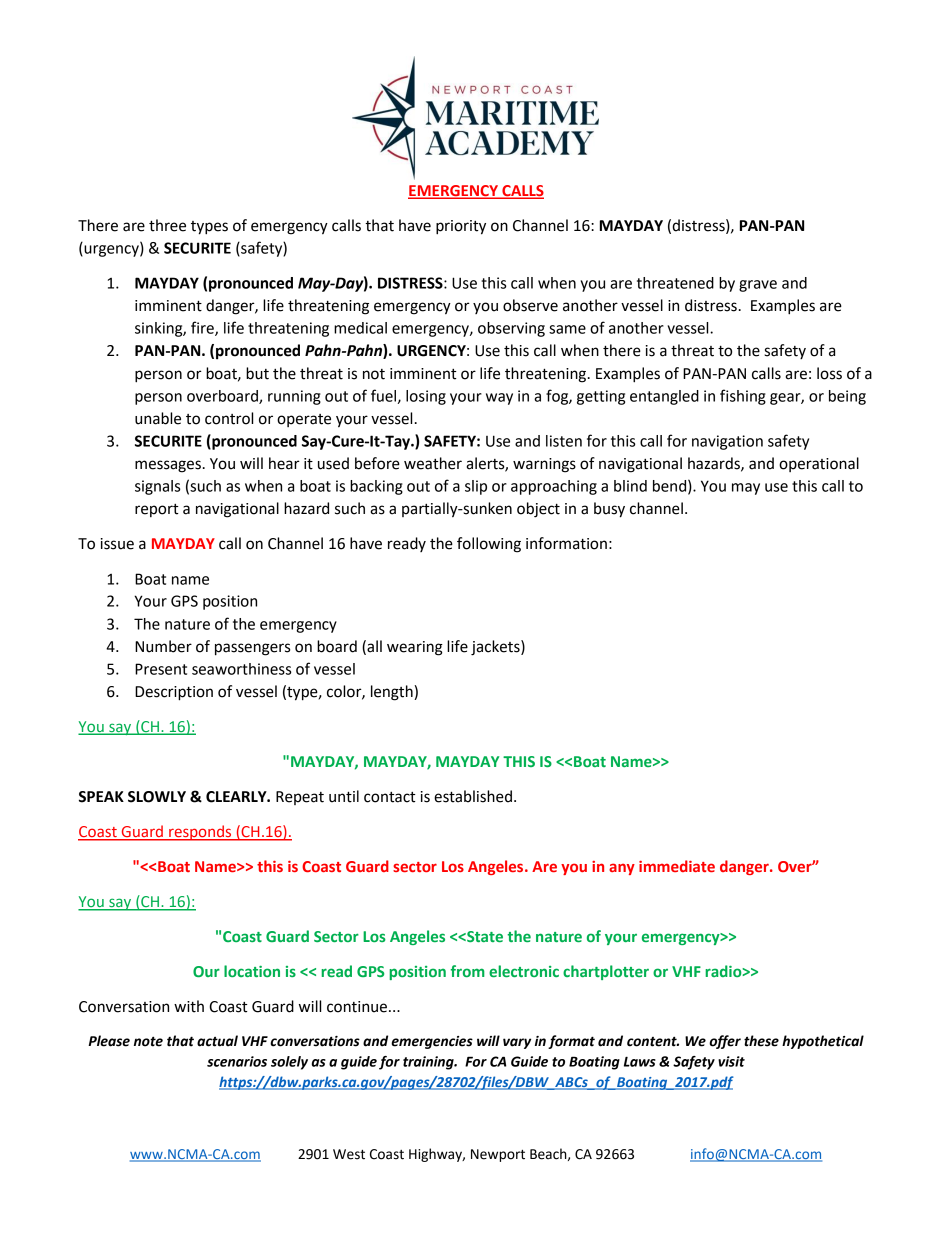  What do you see at coordinates (157, 510) in the screenshot?
I see `report` at bounding box center [157, 510].
